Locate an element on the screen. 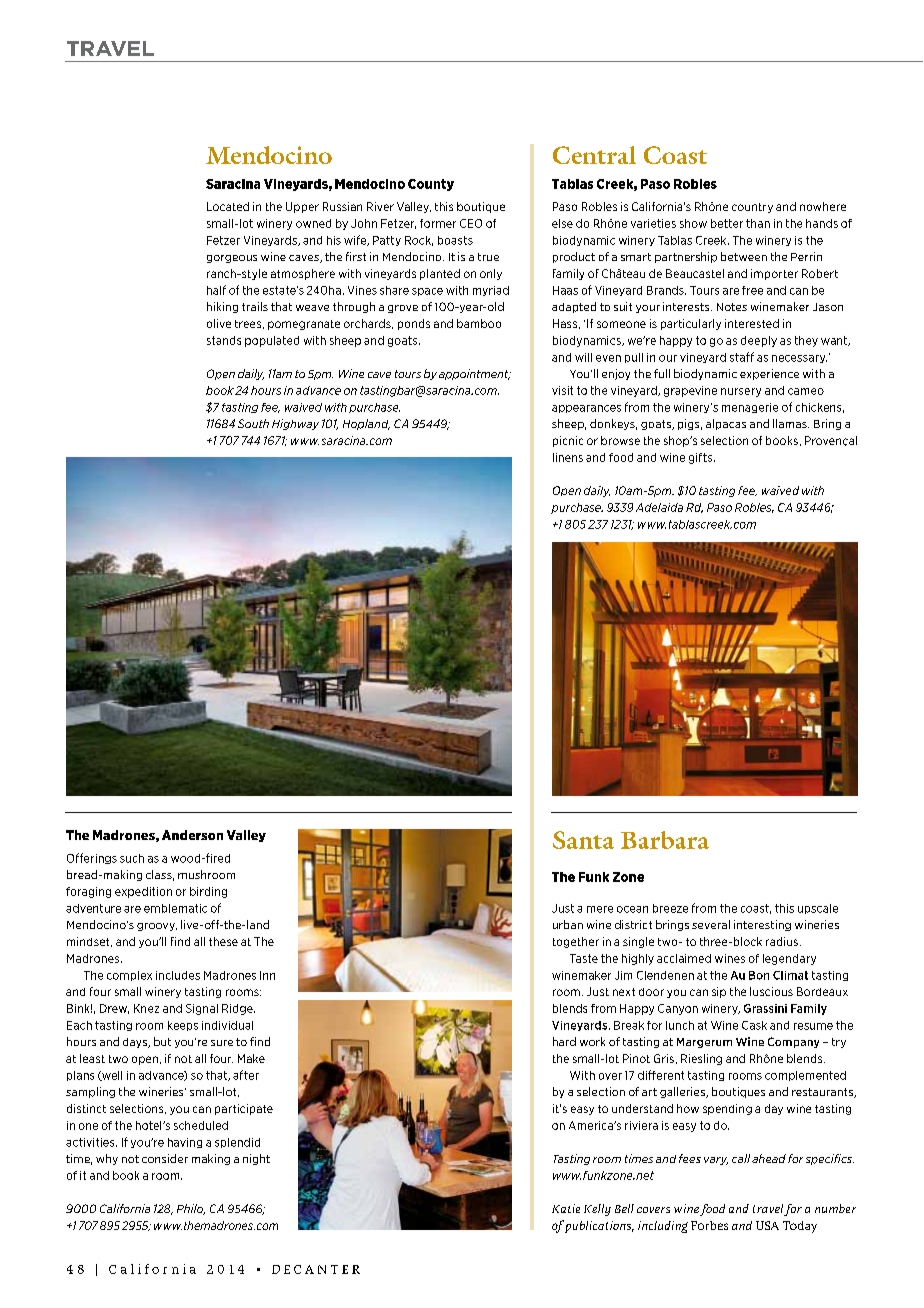  Philo is located at coordinates (191, 1209).
